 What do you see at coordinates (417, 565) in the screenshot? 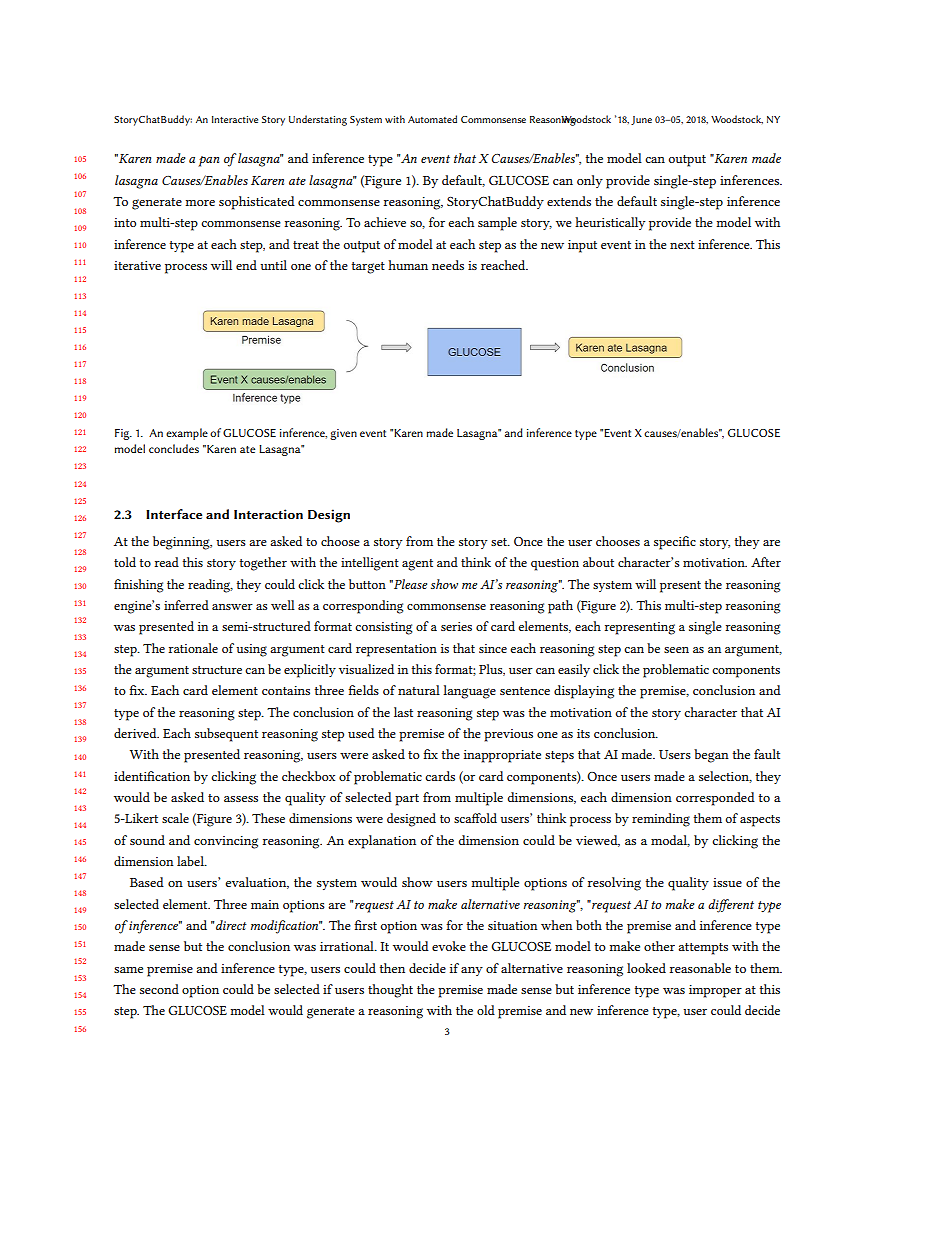
I see `agent` at bounding box center [417, 565].
